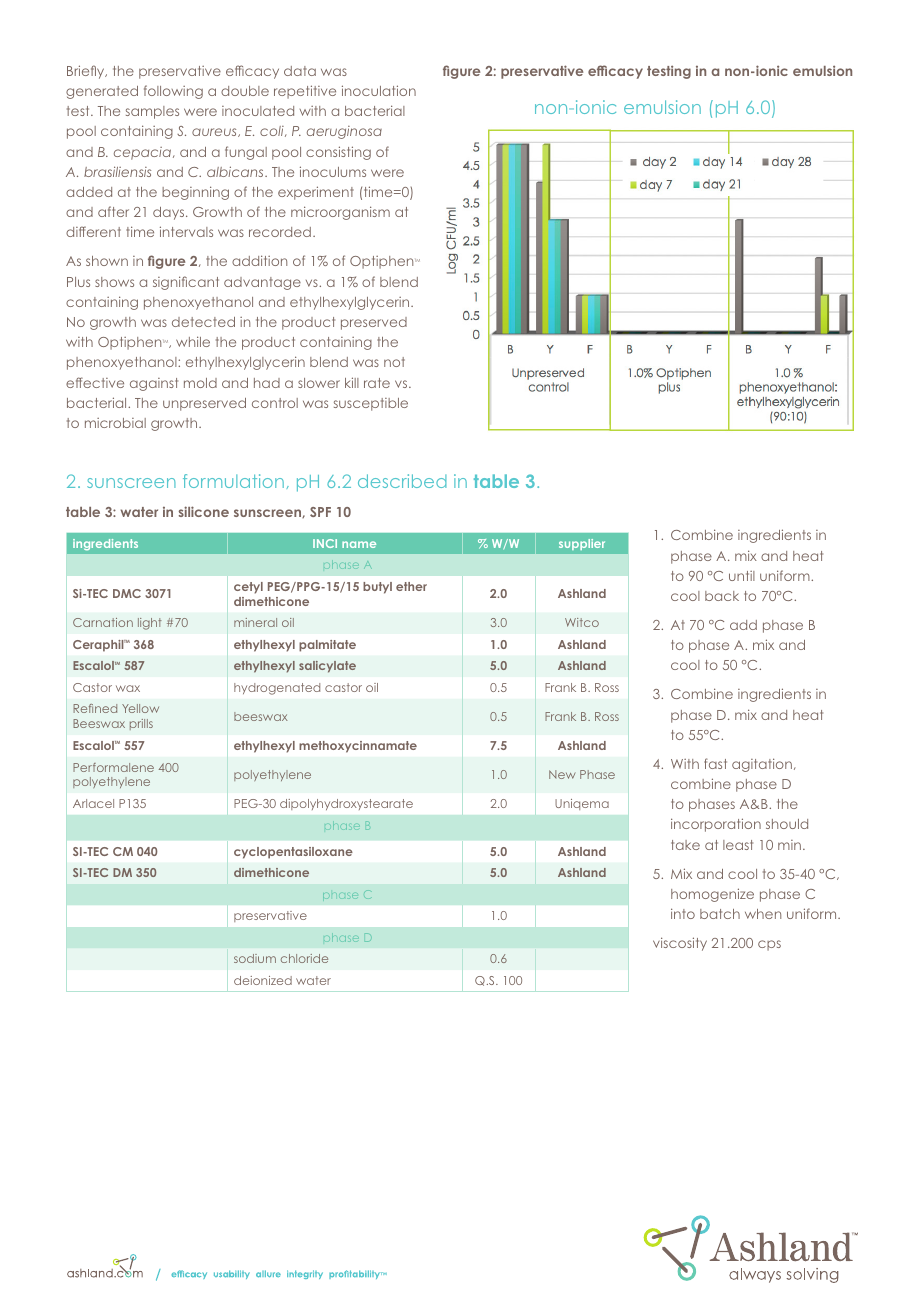 The width and height of the screenshot is (924, 1308). Describe the element at coordinates (173, 92) in the screenshot. I see `following` at that location.
